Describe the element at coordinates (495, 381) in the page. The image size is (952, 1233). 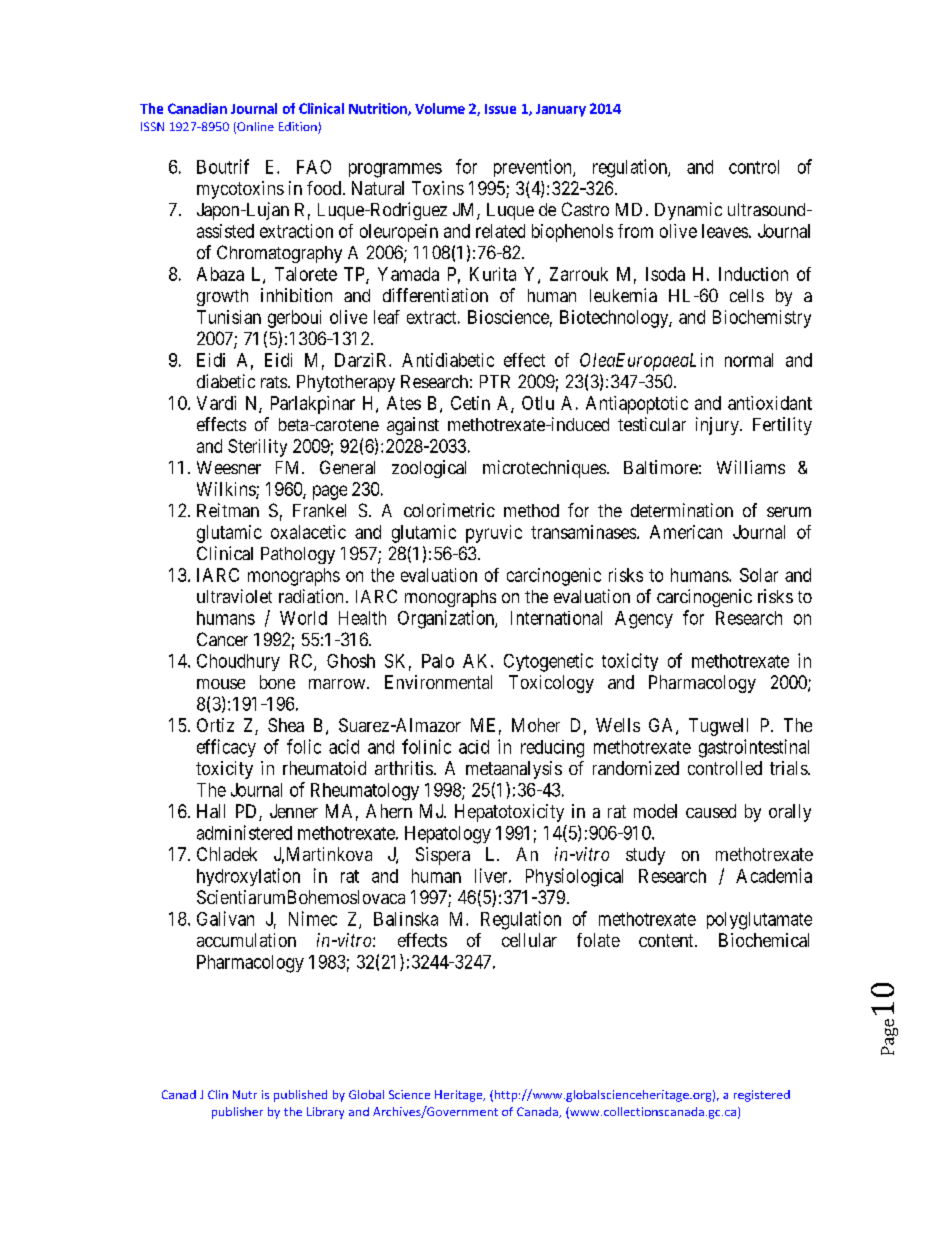
I see `PTR` at that location.
